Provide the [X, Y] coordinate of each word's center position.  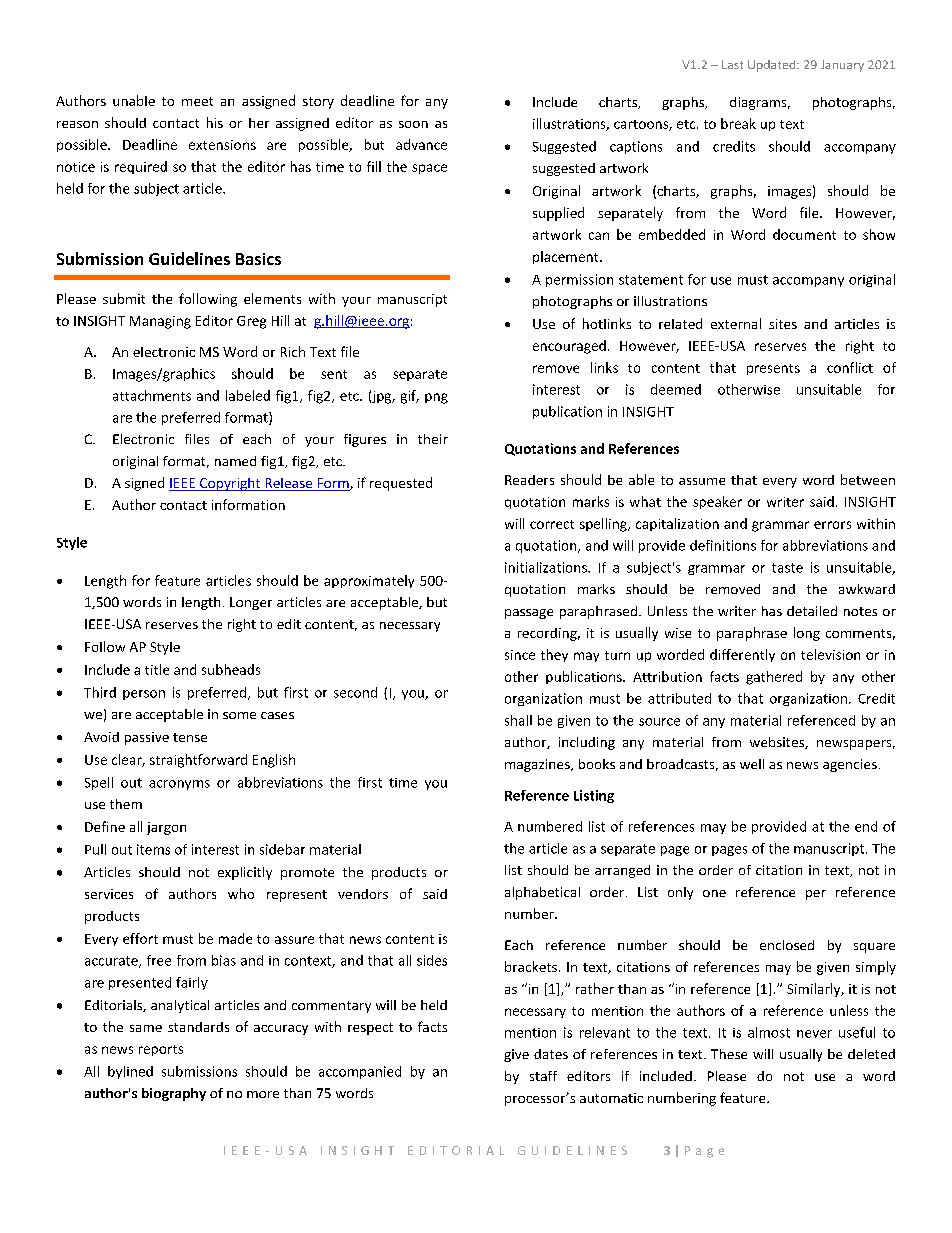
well [752, 764]
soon [413, 124]
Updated [773, 66]
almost [769, 1032]
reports [161, 1050]
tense [190, 737]
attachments [152, 395]
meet [197, 101]
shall [518, 720]
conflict [850, 367]
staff [543, 1076]
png [436, 398]
